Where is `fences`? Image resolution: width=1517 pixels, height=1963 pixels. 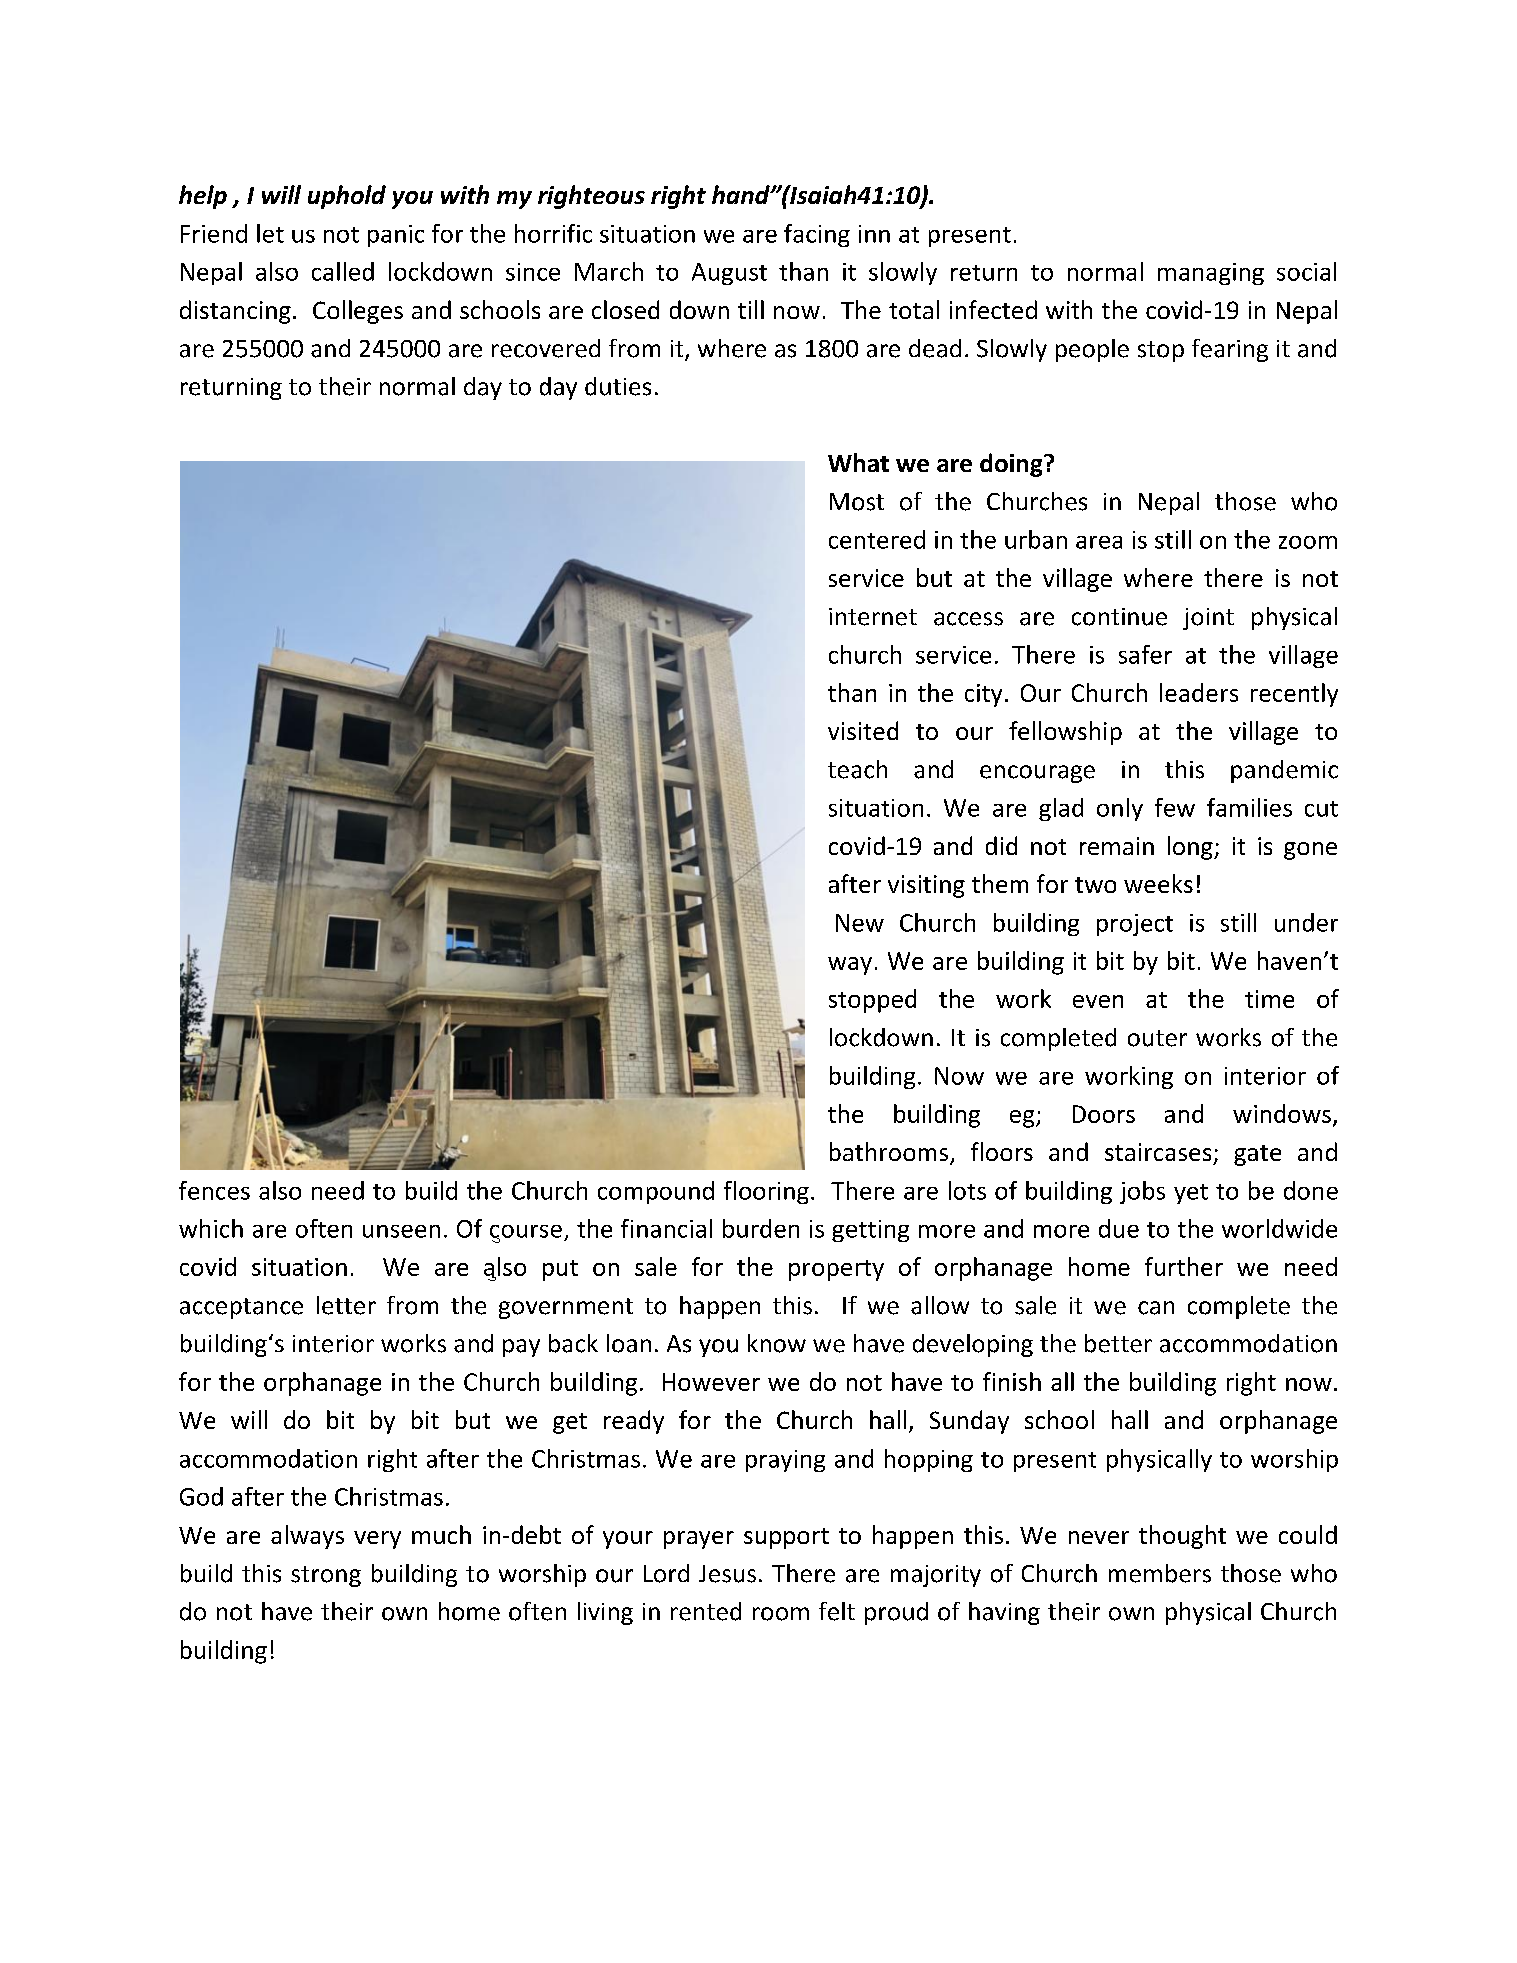
fences is located at coordinates (214, 1190).
